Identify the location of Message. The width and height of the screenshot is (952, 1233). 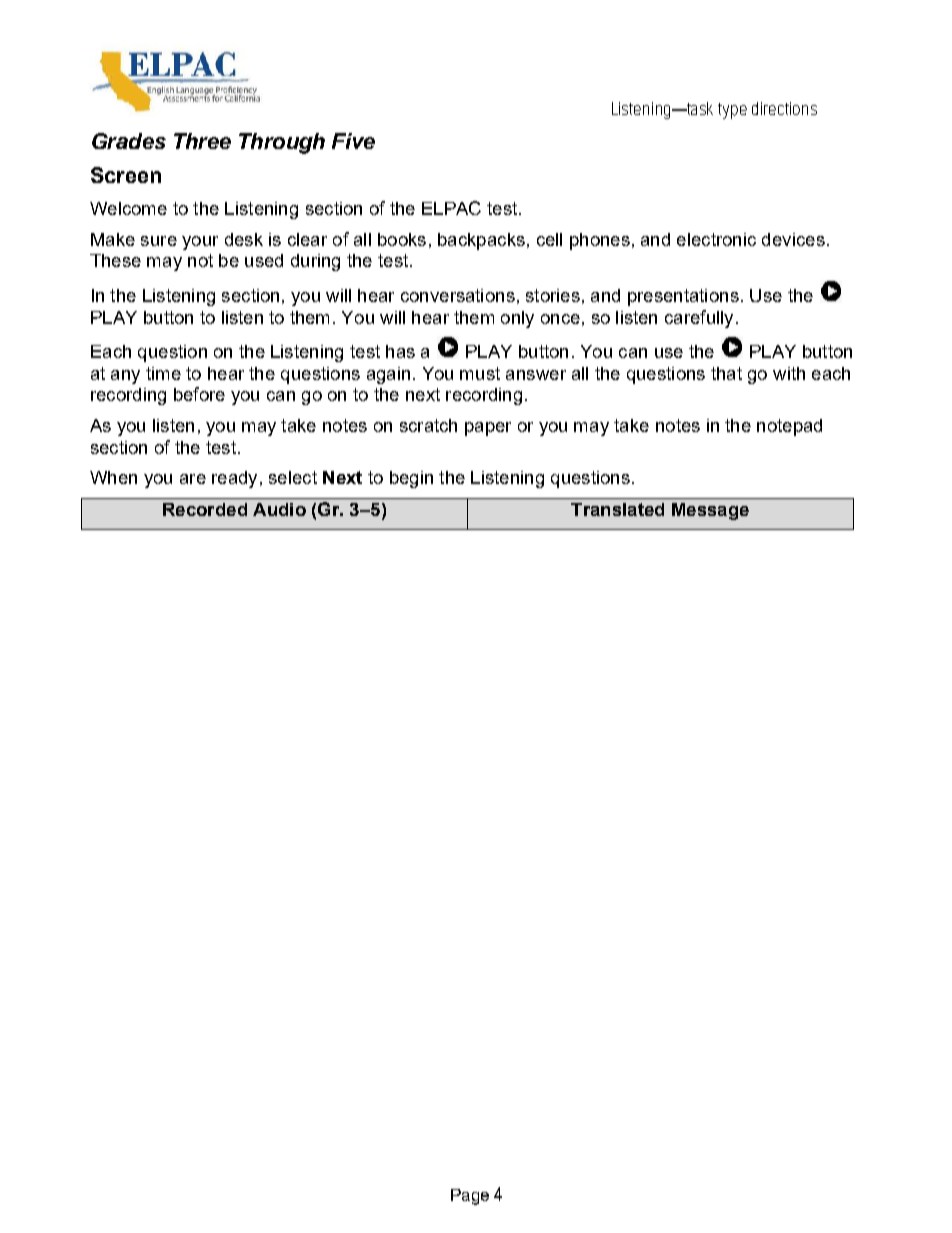
(710, 511).
